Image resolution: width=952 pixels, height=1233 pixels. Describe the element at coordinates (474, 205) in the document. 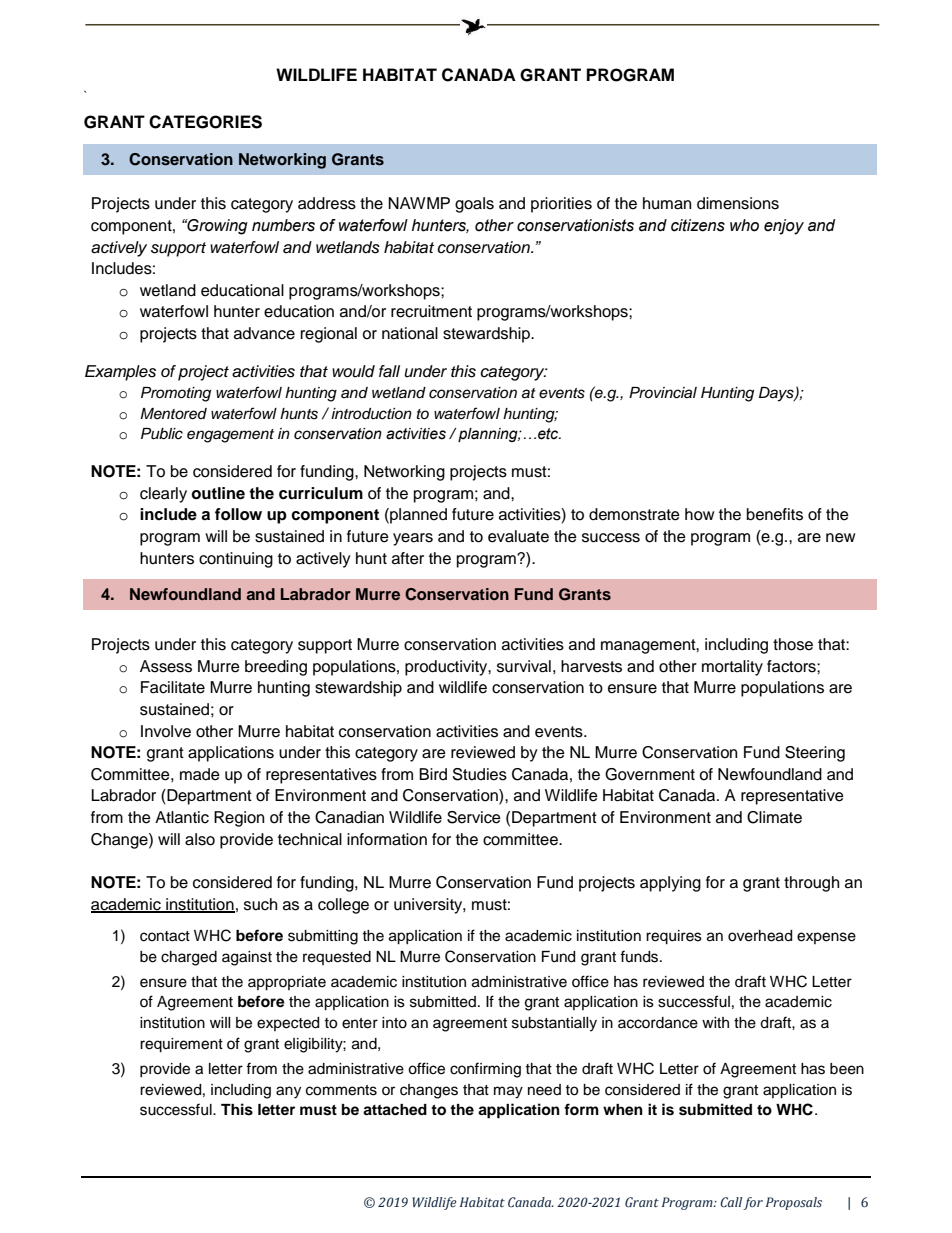

I see `goals` at that location.
